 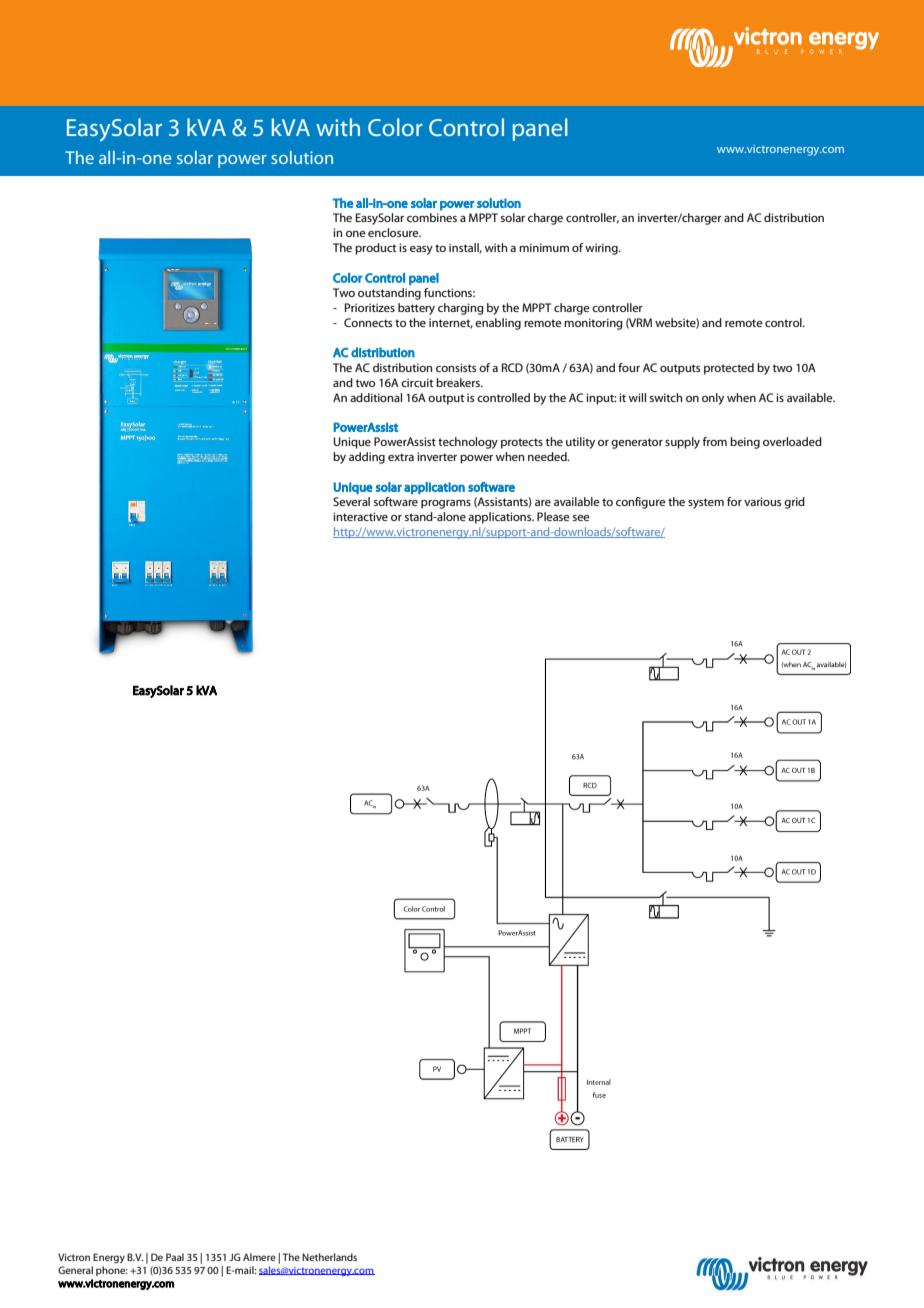 What do you see at coordinates (175, 1257) in the page?
I see `Paal` at bounding box center [175, 1257].
